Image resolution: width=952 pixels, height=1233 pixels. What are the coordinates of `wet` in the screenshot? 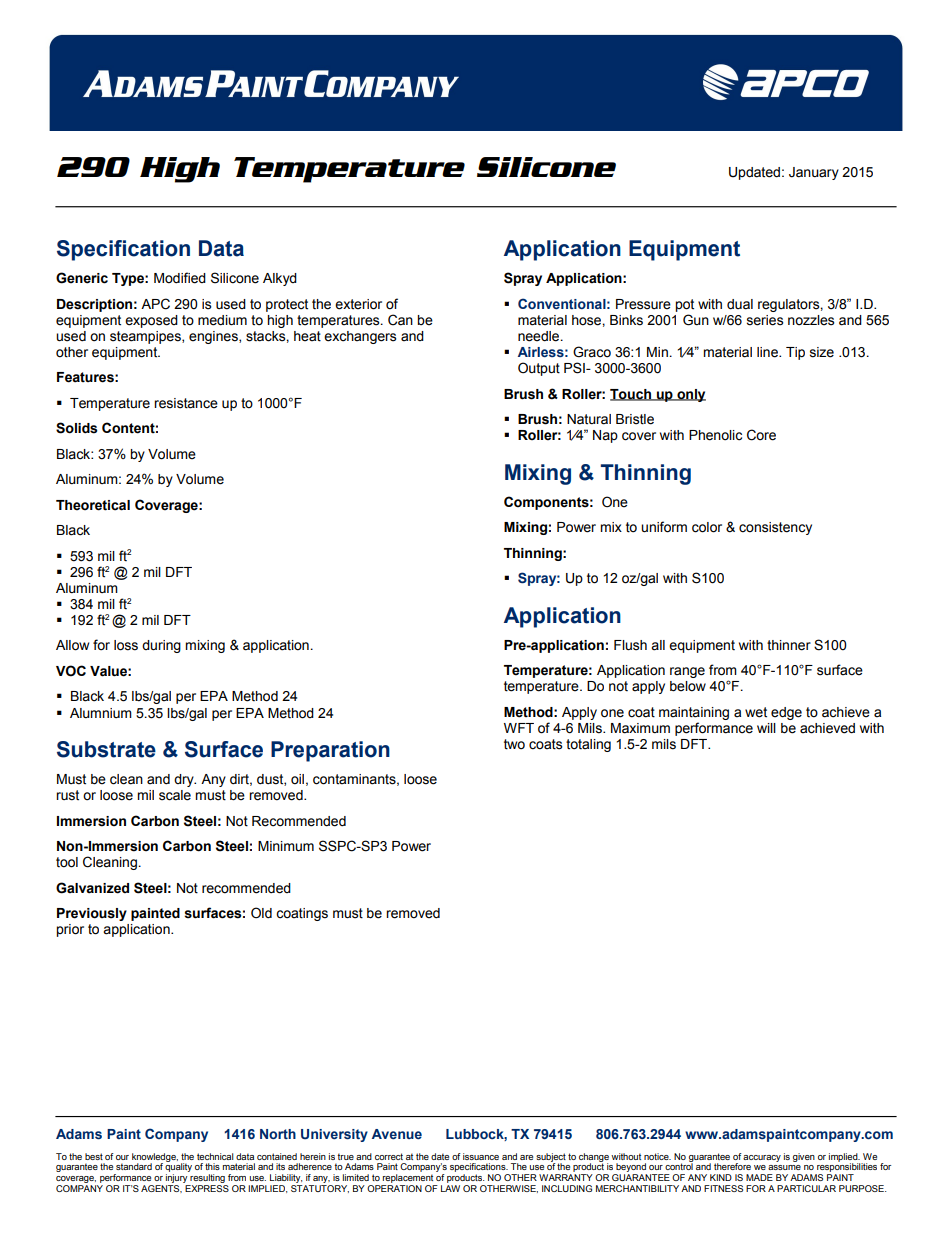 It's located at (756, 712).
